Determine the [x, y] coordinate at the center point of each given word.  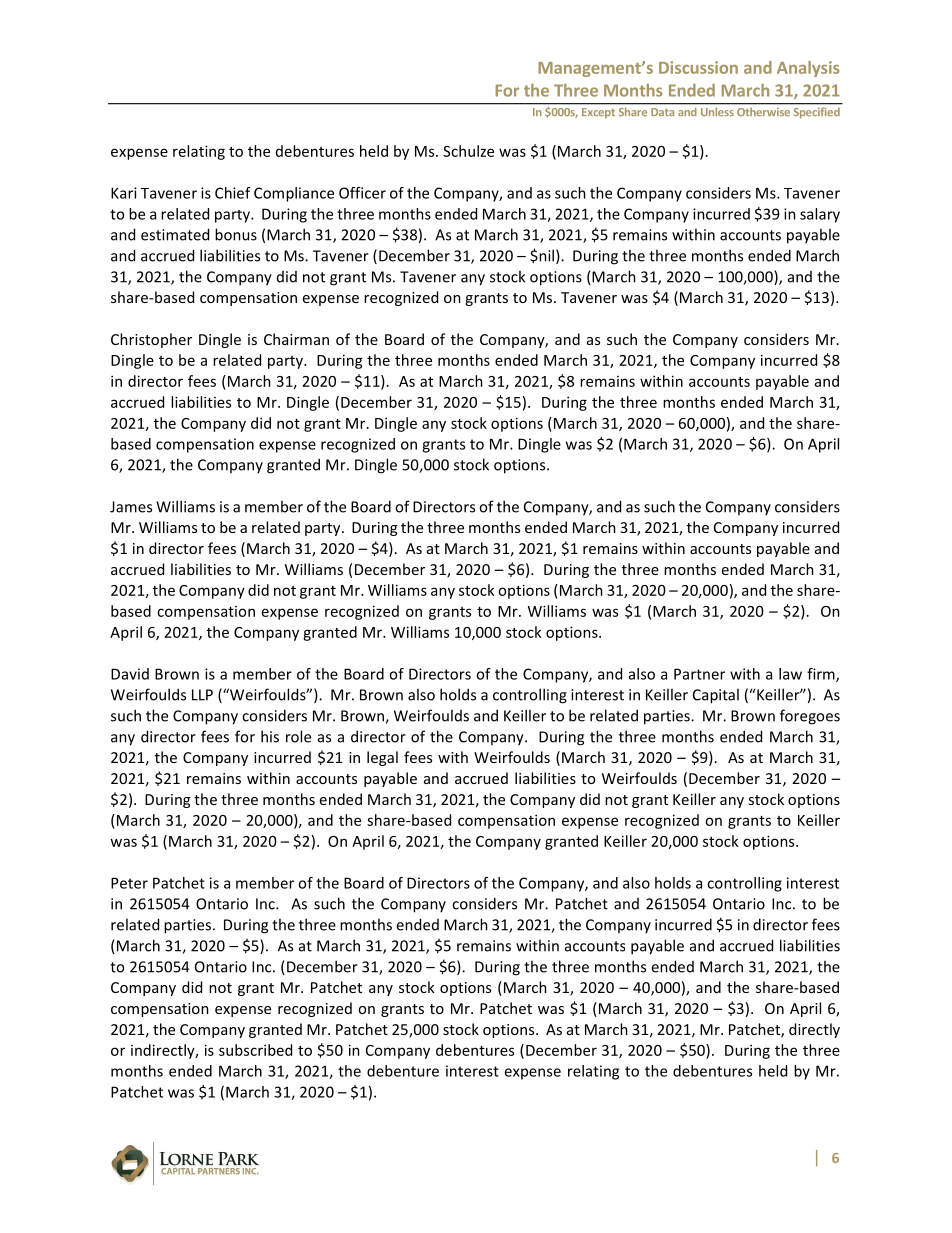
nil [545, 255]
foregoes [810, 717]
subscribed [255, 1050]
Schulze [468, 151]
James [131, 507]
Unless [717, 112]
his [270, 736]
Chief [233, 193]
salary [820, 215]
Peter [129, 883]
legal [382, 758]
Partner [699, 674]
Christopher [151, 340]
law [790, 674]
